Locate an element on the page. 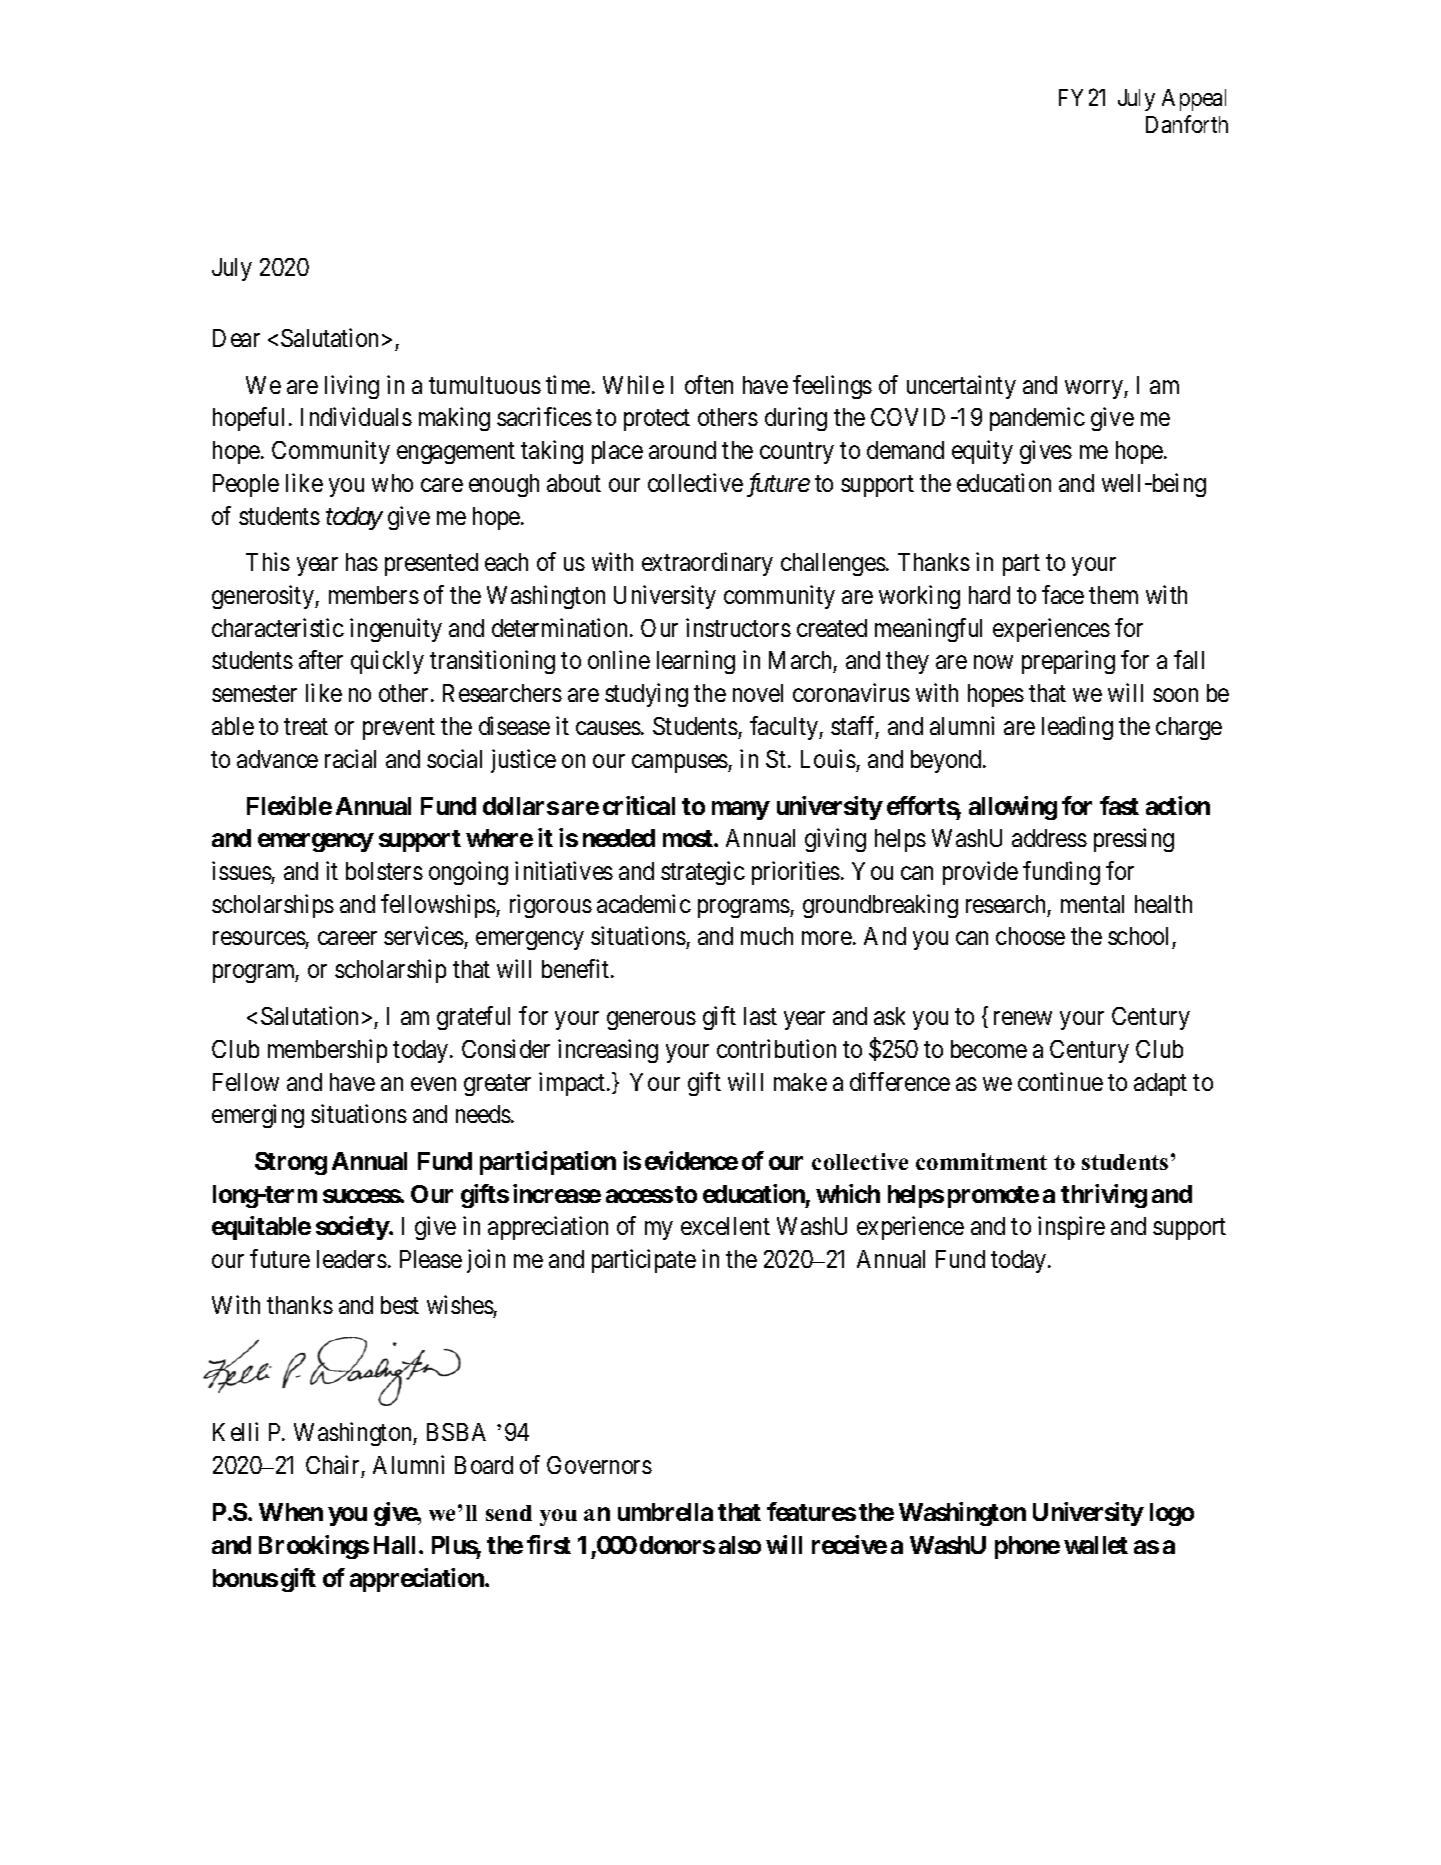 The height and width of the image is (1865, 1441). Dear is located at coordinates (236, 338).
